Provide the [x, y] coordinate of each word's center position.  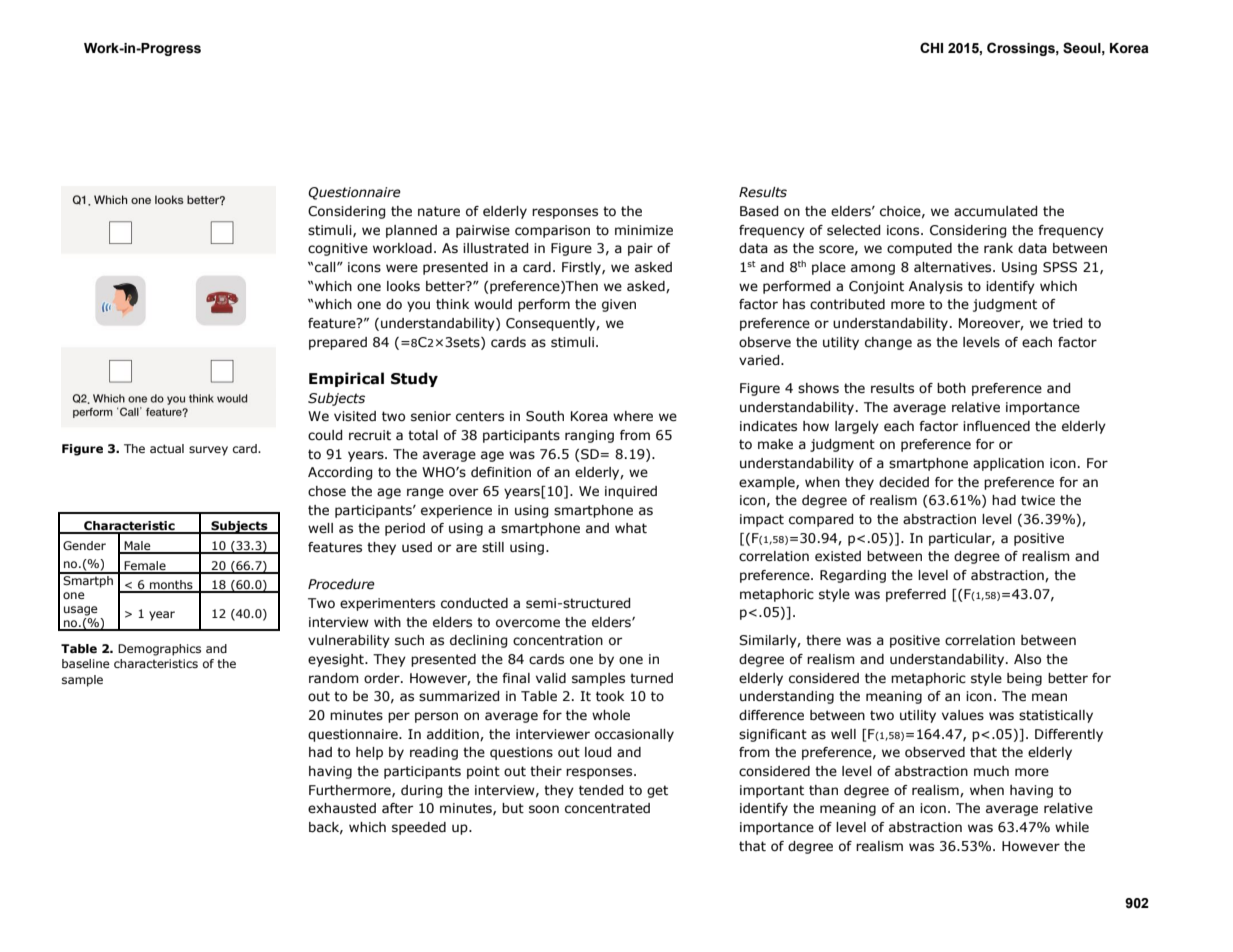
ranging [589, 436]
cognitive [338, 249]
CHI [931, 47]
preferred [916, 595]
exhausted [342, 808]
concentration [558, 640]
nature [439, 211]
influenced [996, 426]
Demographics [159, 650]
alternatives [954, 267]
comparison [552, 231]
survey [208, 451]
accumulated [995, 211]
